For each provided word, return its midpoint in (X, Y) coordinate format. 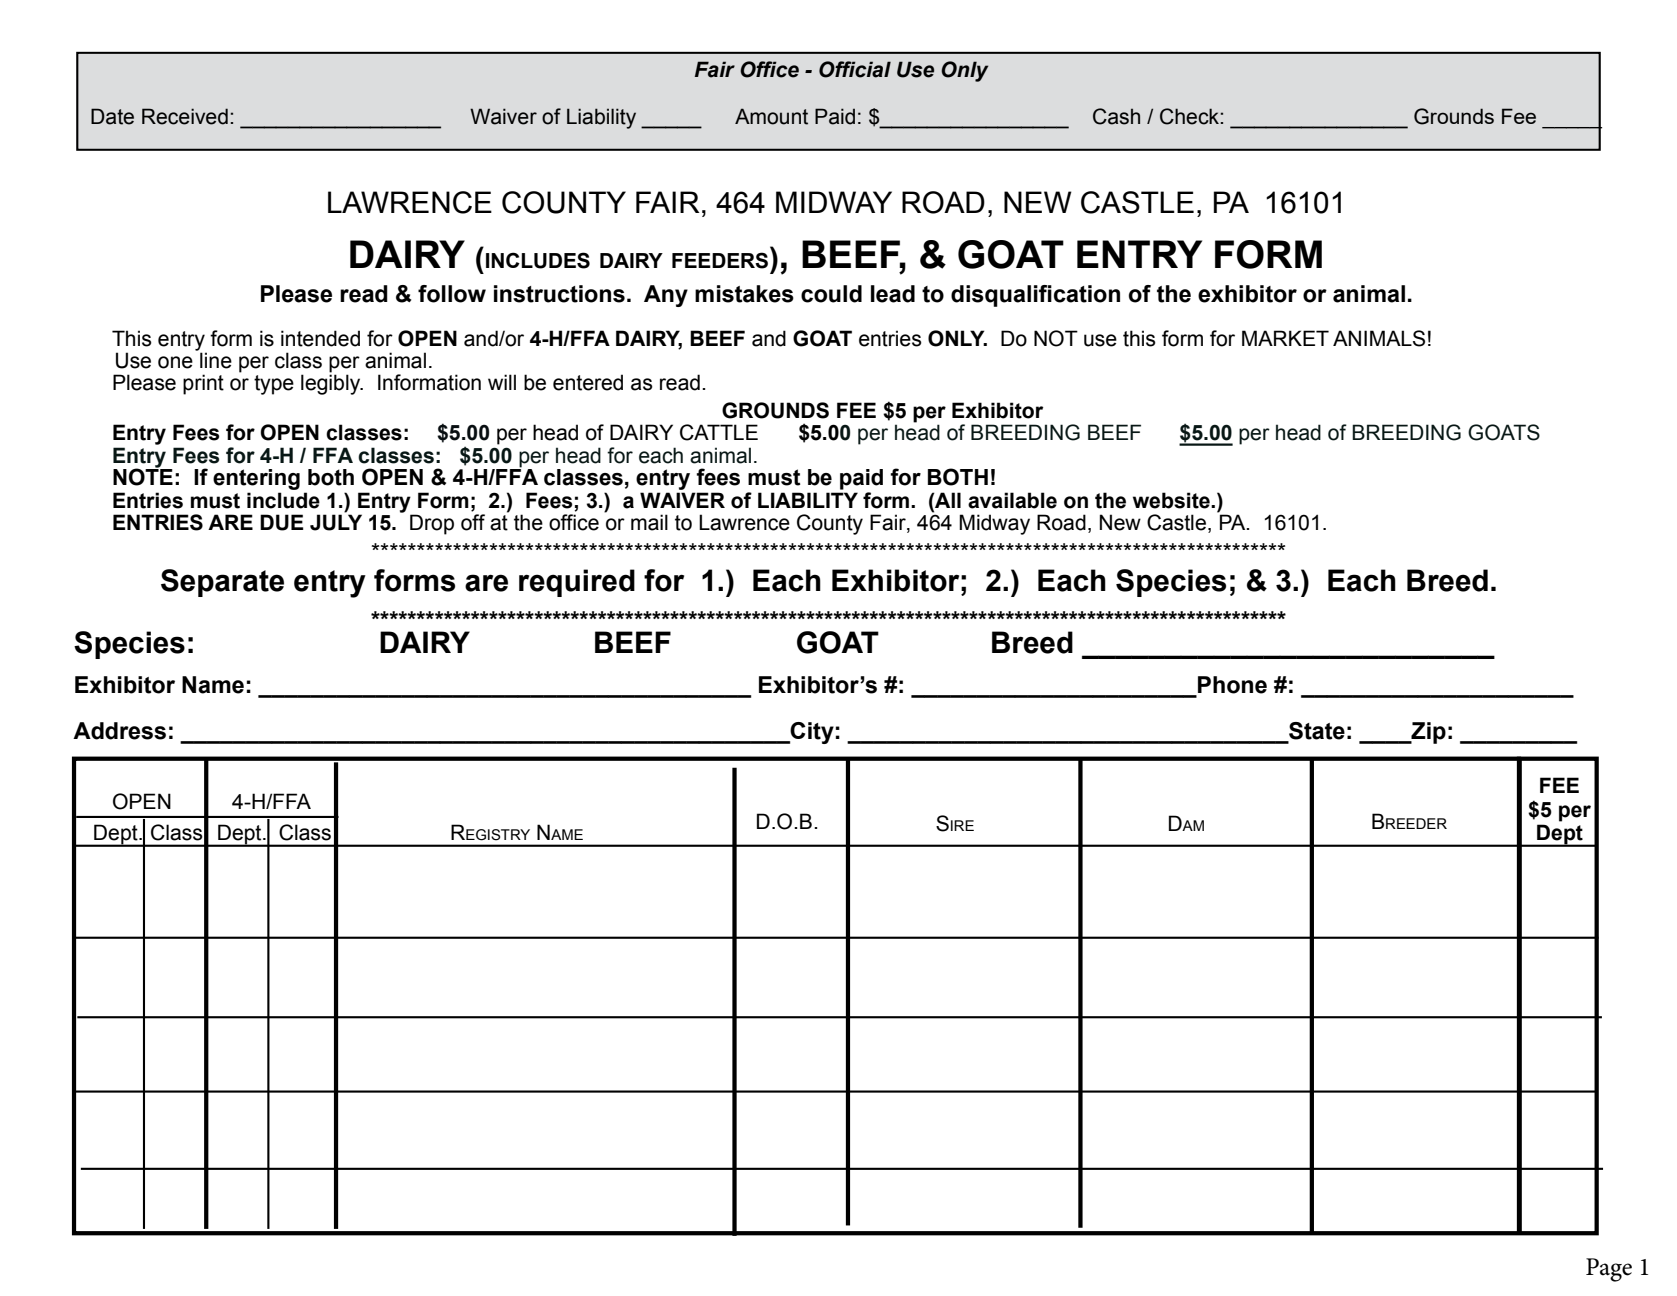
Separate (222, 583)
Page (1609, 1270)
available (1012, 500)
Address (119, 731)
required (577, 583)
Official (855, 69)
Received (185, 116)
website (1172, 500)
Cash (1116, 116)
